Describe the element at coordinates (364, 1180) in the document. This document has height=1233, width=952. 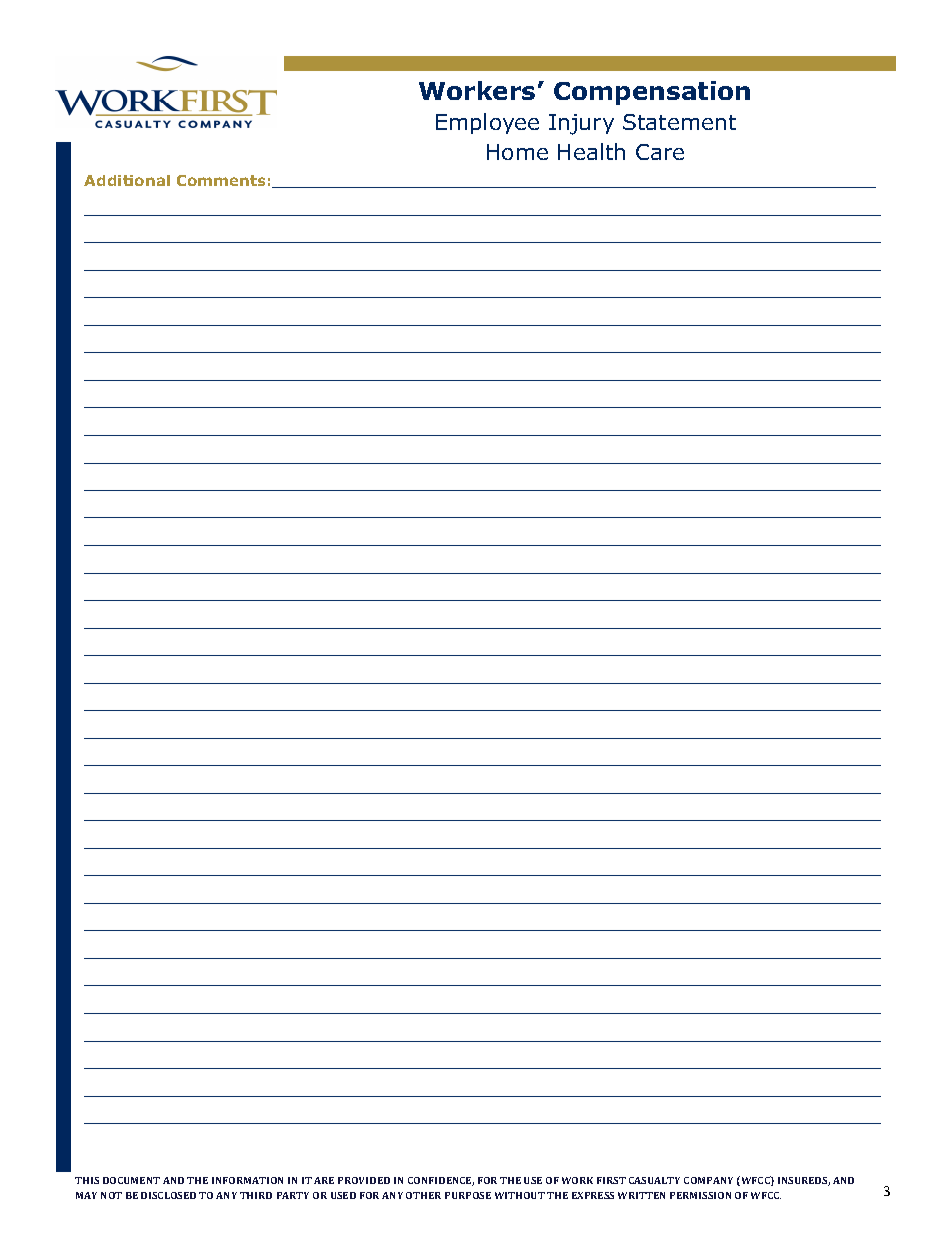
I see `PROVIDED` at that location.
